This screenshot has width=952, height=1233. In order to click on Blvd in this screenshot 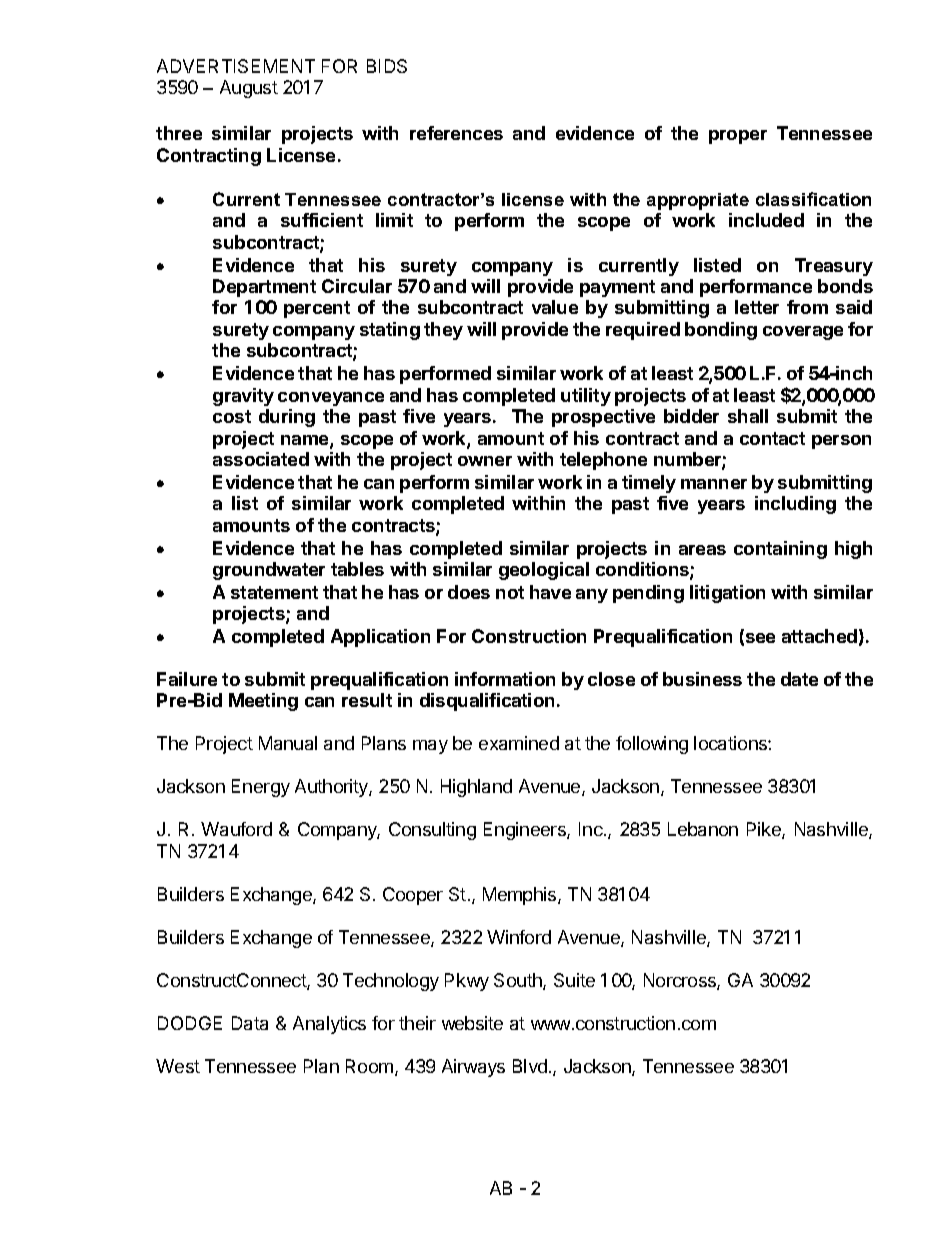, I will do `click(530, 1066)`.
